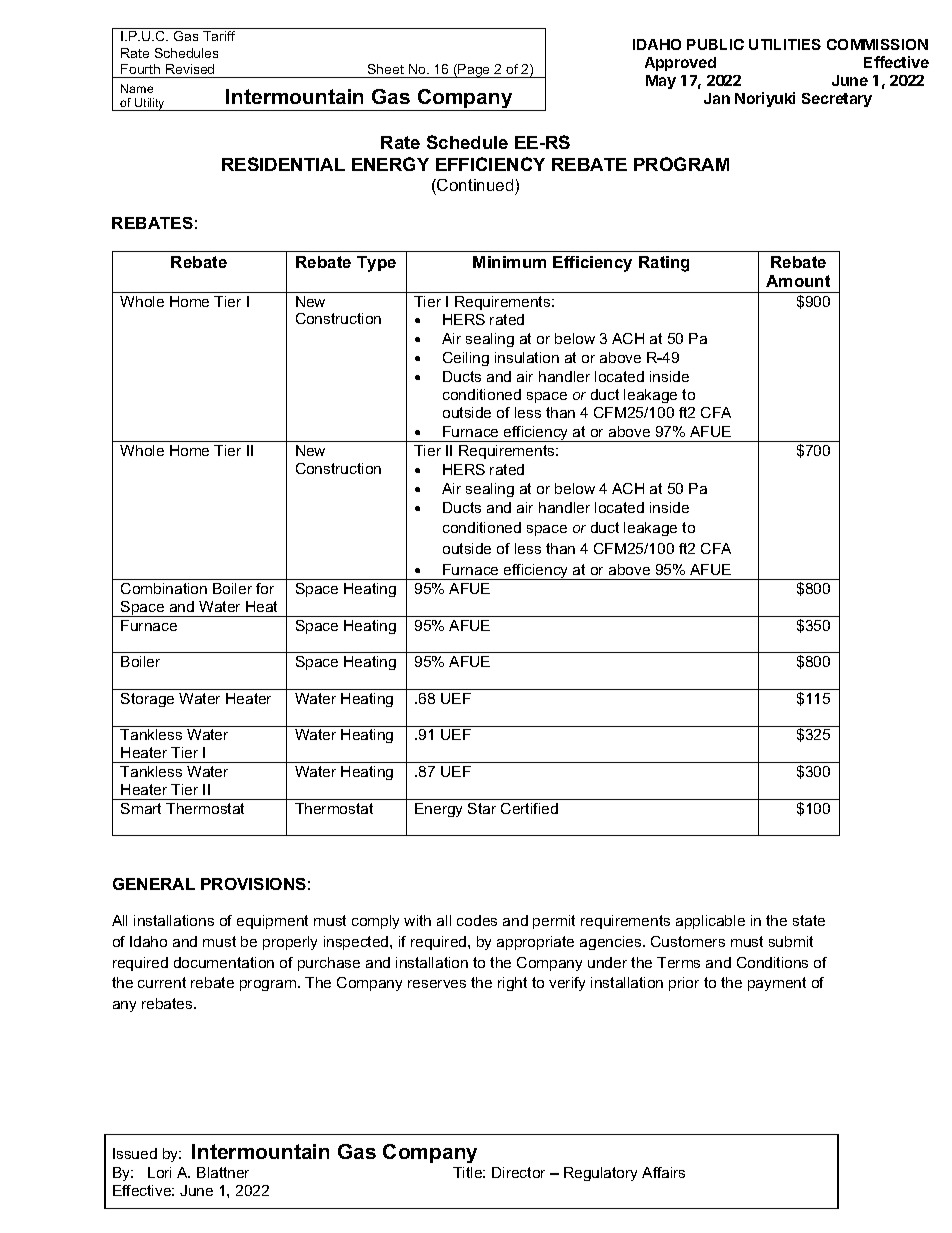  I want to click on Certified, so click(529, 808).
